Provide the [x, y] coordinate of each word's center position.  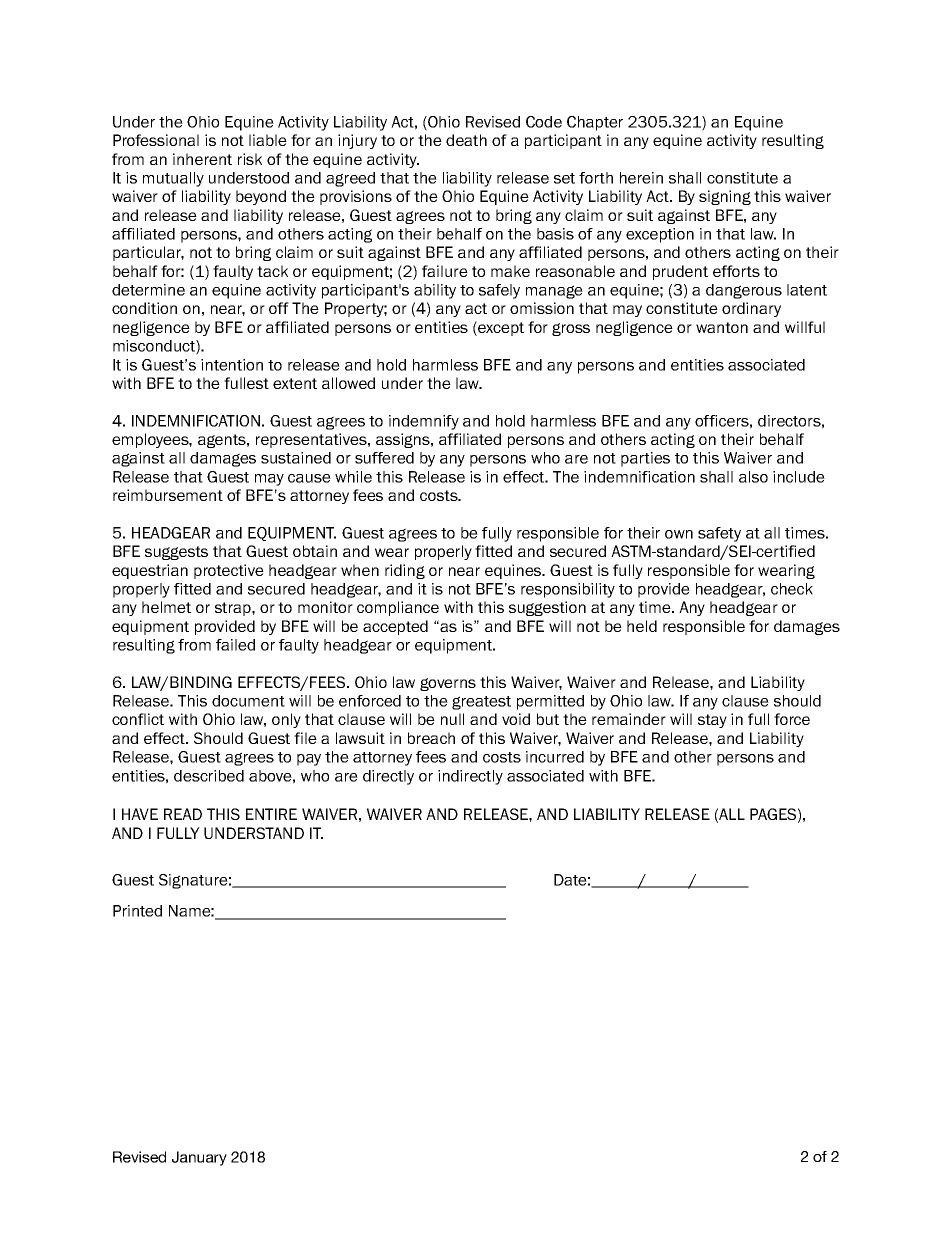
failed [235, 645]
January [199, 1158]
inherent [202, 159]
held [642, 626]
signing [725, 197]
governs [448, 684]
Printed [137, 911]
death [466, 140]
